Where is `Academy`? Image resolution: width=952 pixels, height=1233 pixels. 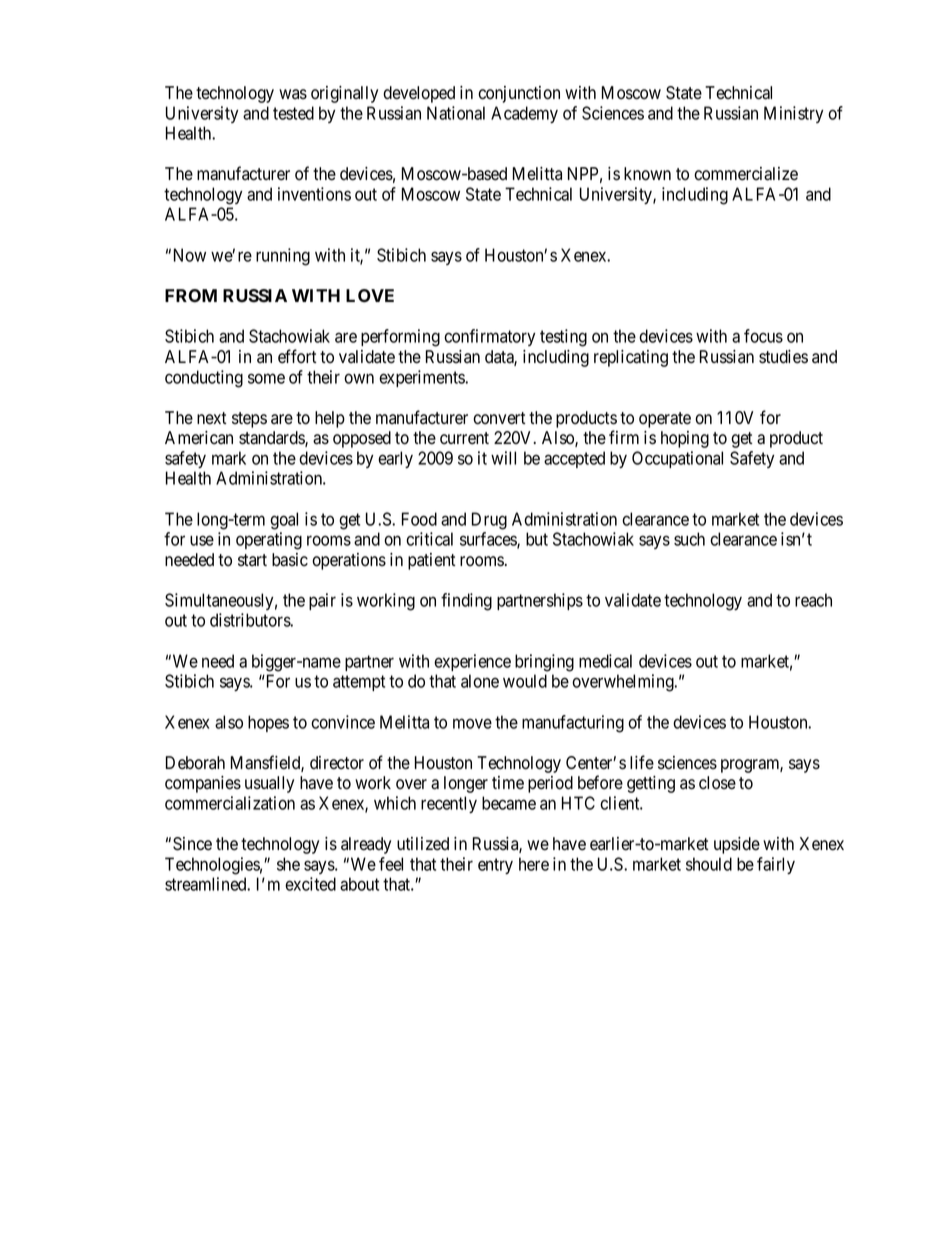 Academy is located at coordinates (524, 114).
